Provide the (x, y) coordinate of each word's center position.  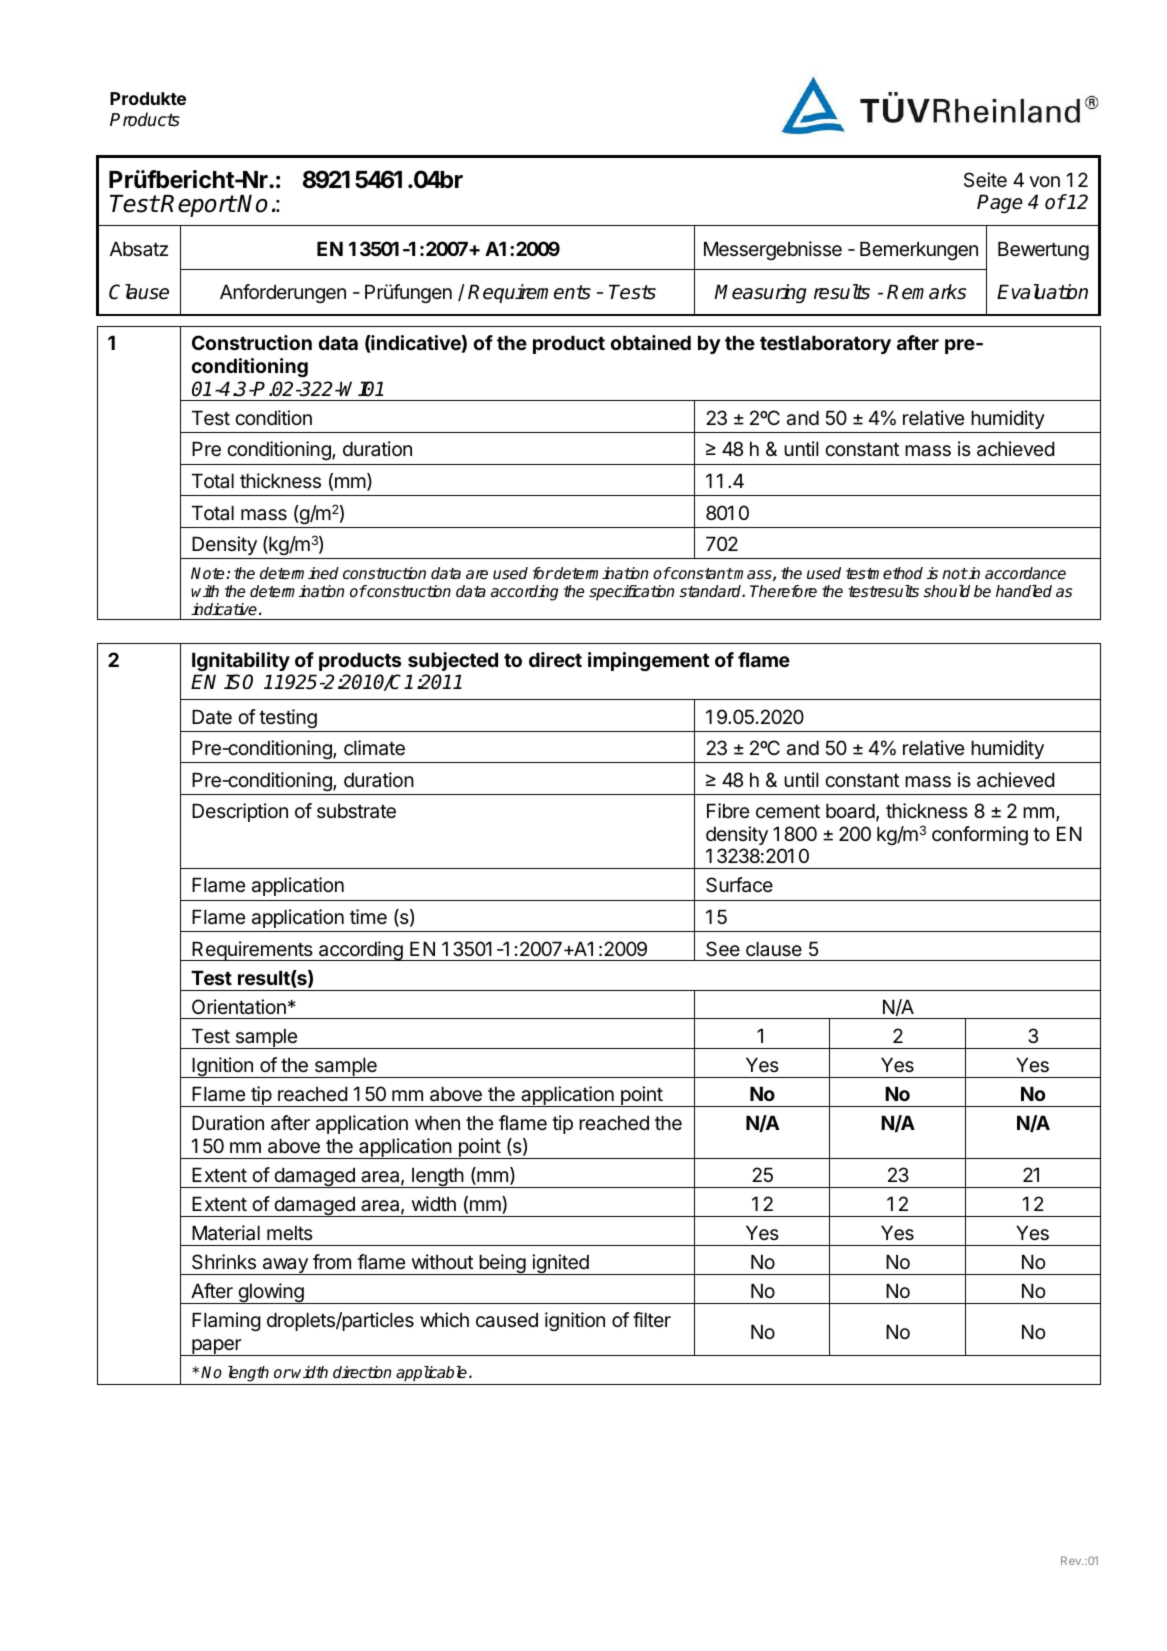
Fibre (728, 810)
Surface (739, 885)
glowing (271, 1293)
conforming (980, 835)
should (946, 591)
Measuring (760, 293)
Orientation (239, 1007)
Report (198, 206)
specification (631, 593)
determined (299, 573)
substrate (356, 811)
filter (652, 1319)
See (723, 949)
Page (1000, 203)
